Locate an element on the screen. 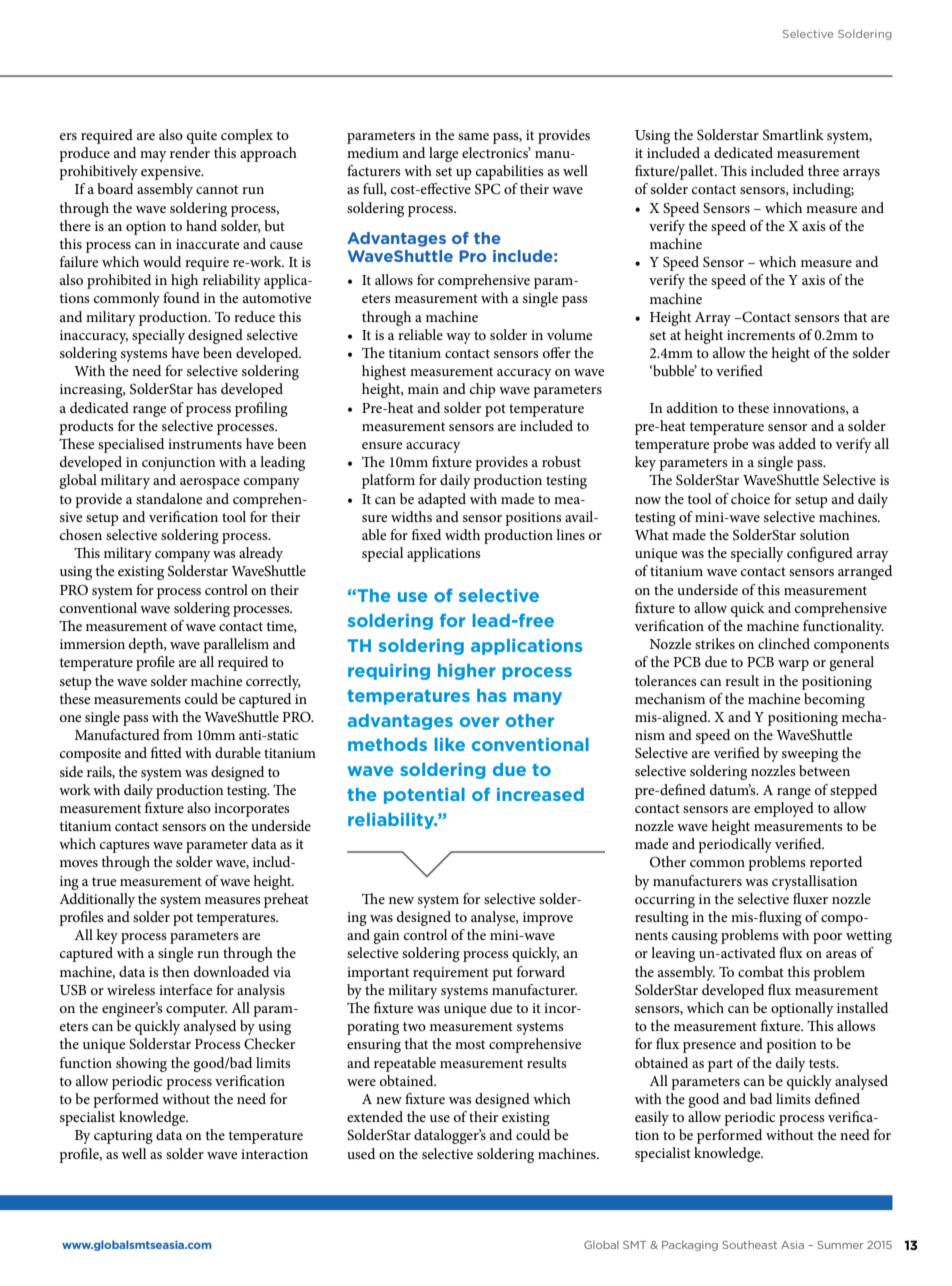 The height and width of the screenshot is (1286, 952). from is located at coordinates (178, 734).
